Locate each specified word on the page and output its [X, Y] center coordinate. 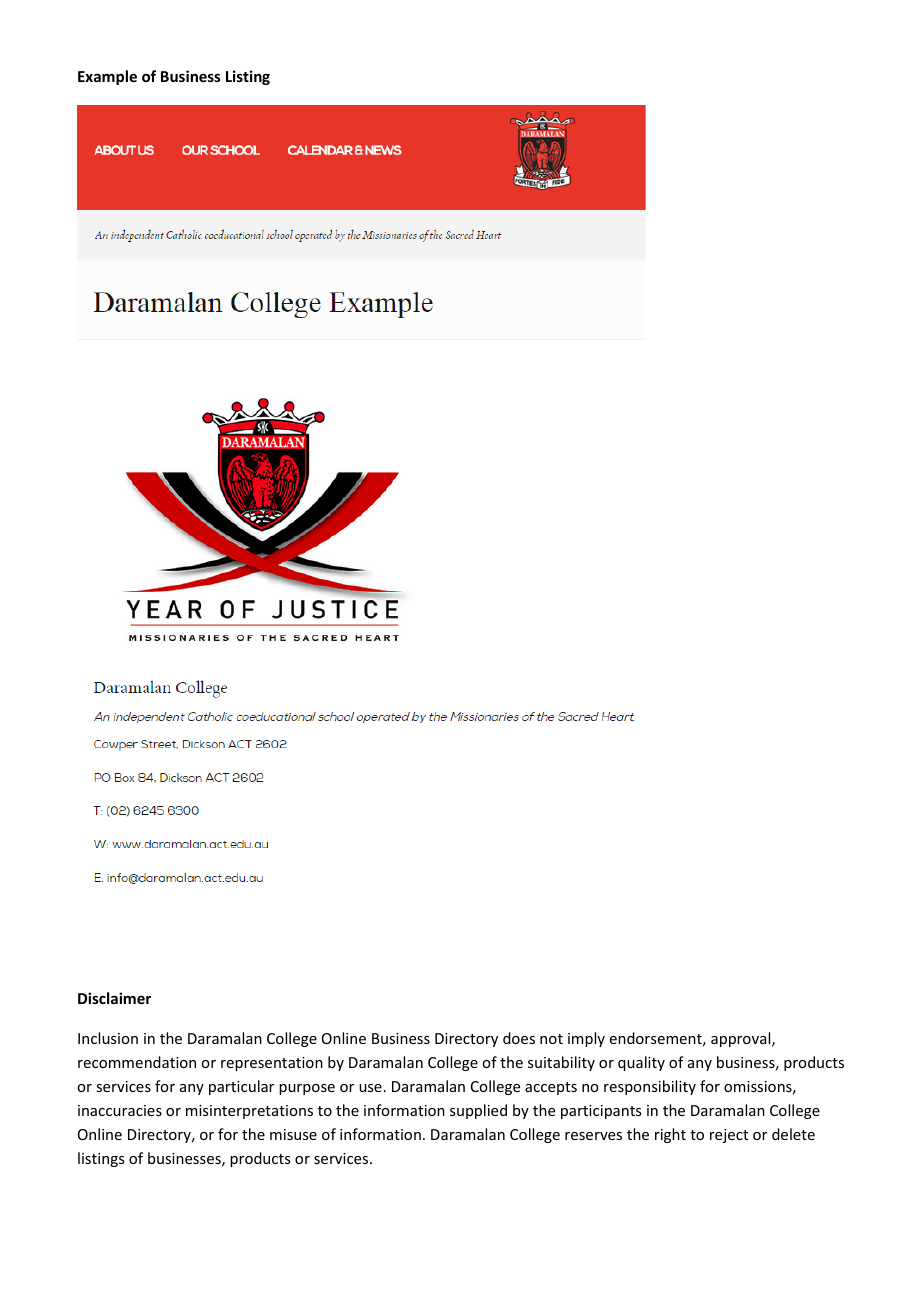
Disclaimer [114, 998]
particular [241, 1087]
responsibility [650, 1087]
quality [641, 1063]
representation [272, 1064]
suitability [561, 1063]
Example [107, 77]
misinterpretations [249, 1112]
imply [586, 1039]
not [551, 1039]
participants [601, 1112]
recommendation [137, 1062]
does [519, 1038]
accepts [551, 1088]
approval [742, 1039]
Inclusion [108, 1038]
